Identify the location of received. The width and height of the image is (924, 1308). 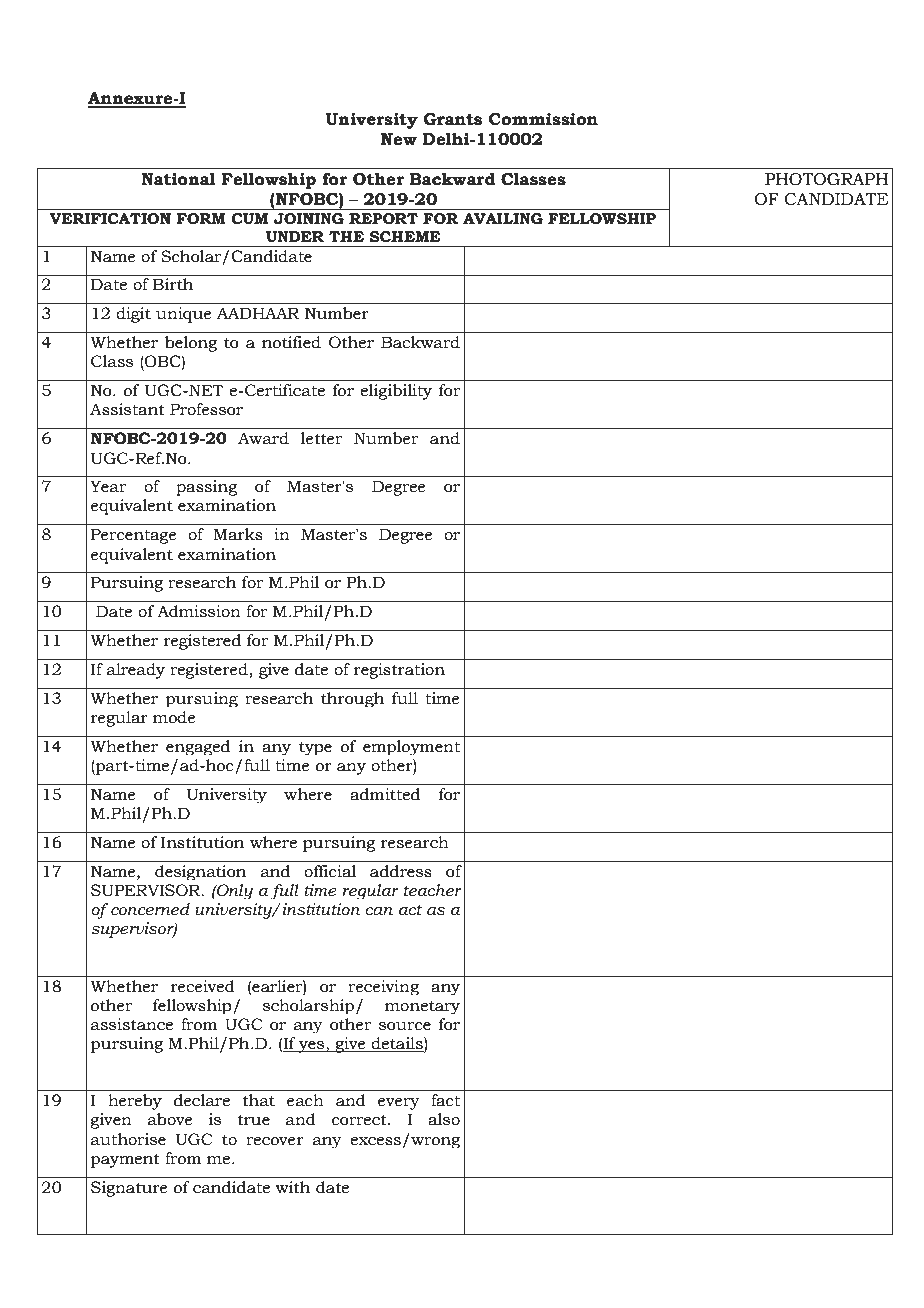
(203, 986).
